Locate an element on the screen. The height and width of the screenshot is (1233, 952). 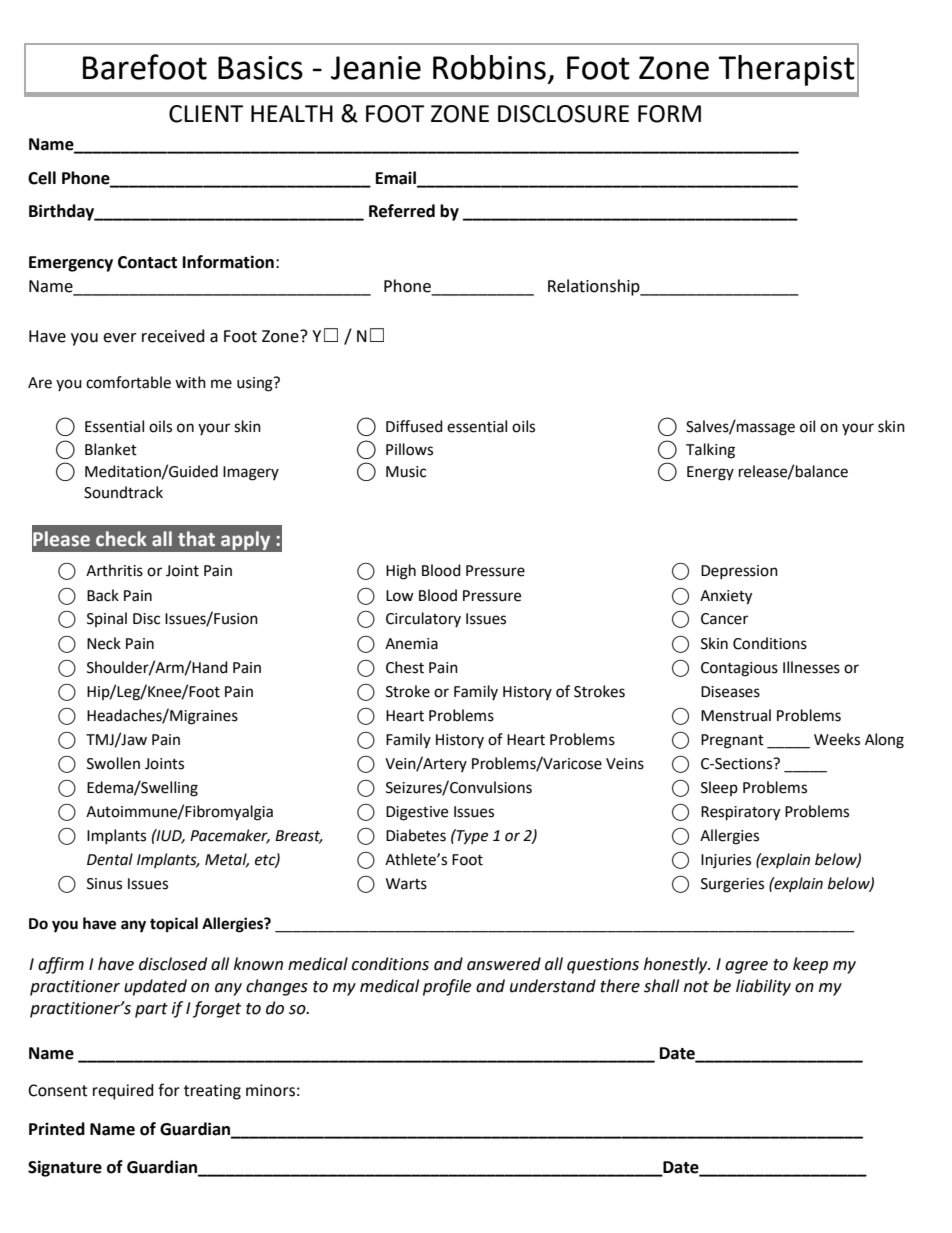
Warts is located at coordinates (406, 884).
